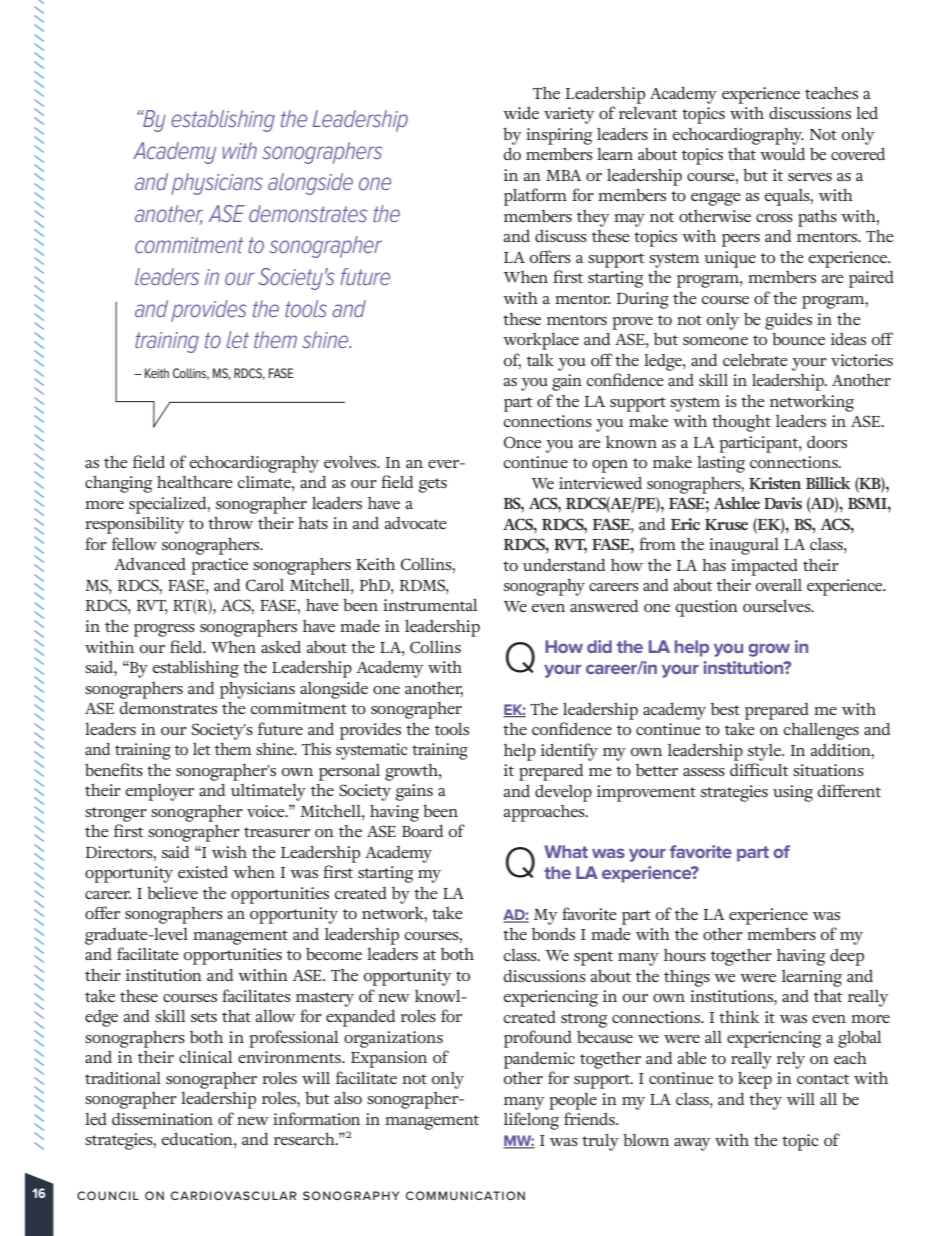 The height and width of the document is (1236, 952). I want to click on wide, so click(521, 113).
